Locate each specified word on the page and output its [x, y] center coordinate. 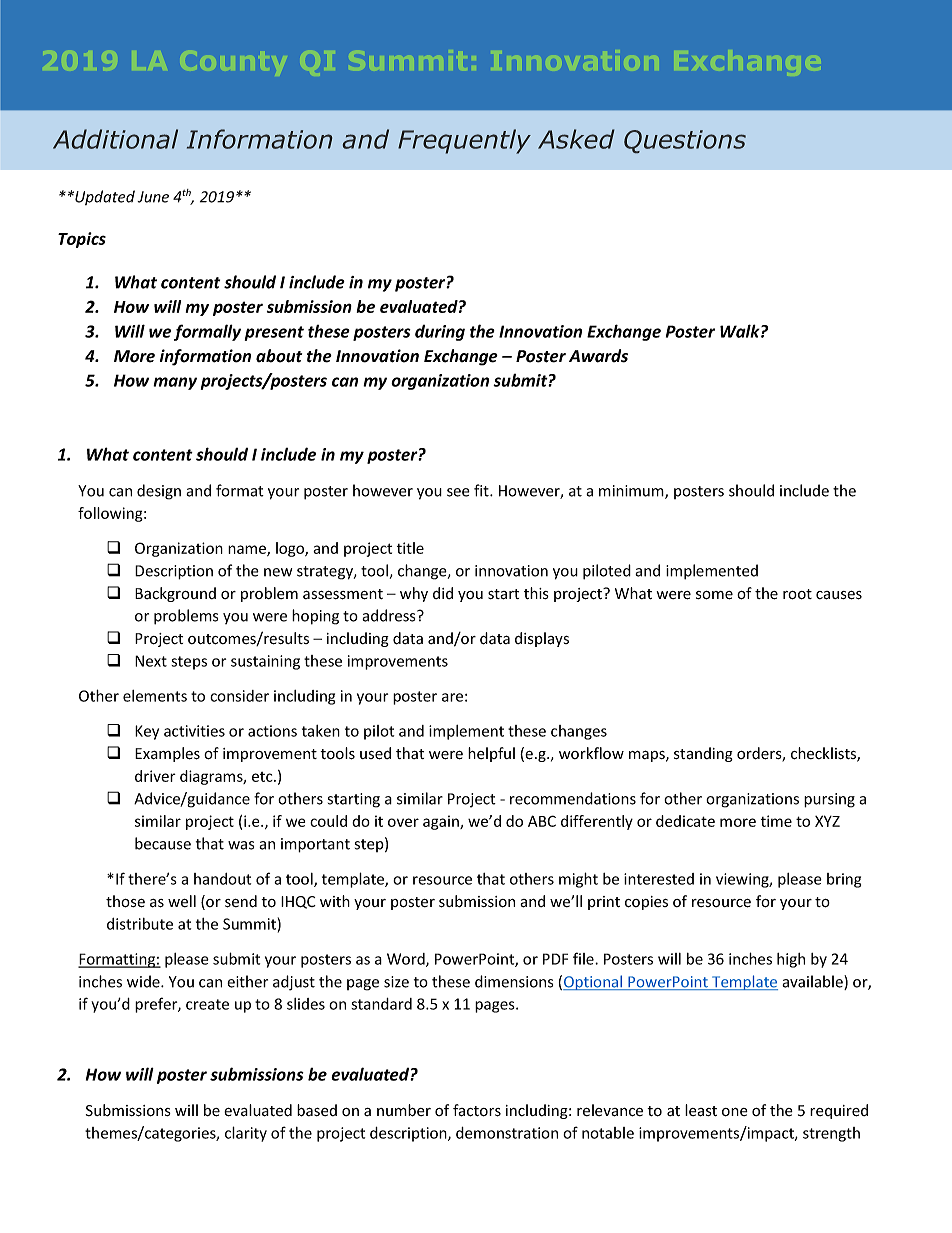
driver [155, 776]
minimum [632, 492]
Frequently [464, 141]
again [442, 822]
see [458, 492]
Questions [685, 141]
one [735, 1112]
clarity [246, 1134]
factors [477, 1110]
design [159, 492]
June [153, 197]
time [776, 821]
